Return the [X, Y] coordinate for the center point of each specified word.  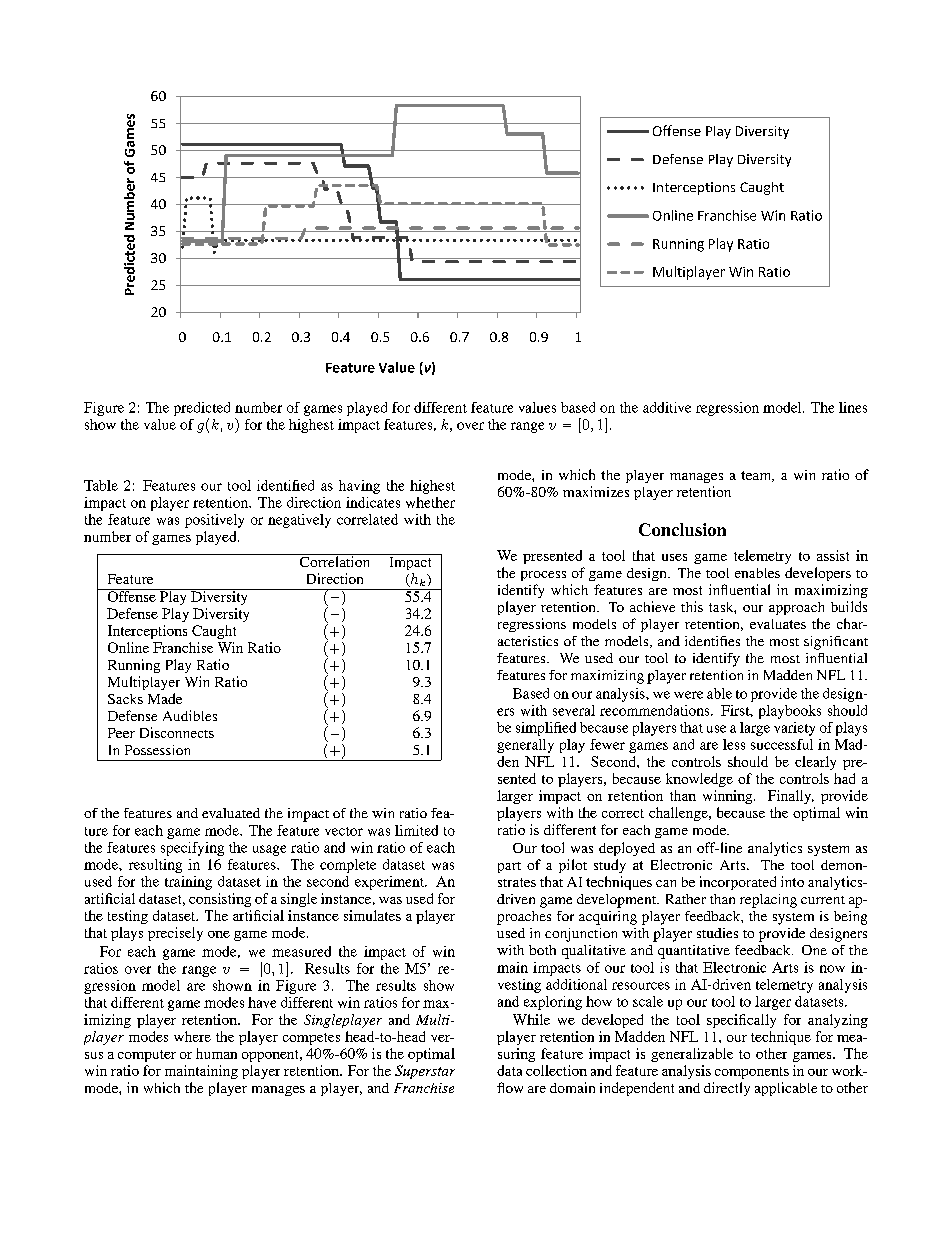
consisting [220, 900]
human [216, 1053]
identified [285, 485]
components [752, 1073]
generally [525, 746]
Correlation [335, 560]
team [757, 476]
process [543, 576]
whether [430, 502]
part [509, 867]
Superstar [425, 1072]
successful [782, 744]
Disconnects [177, 732]
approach [796, 608]
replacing [768, 901]
